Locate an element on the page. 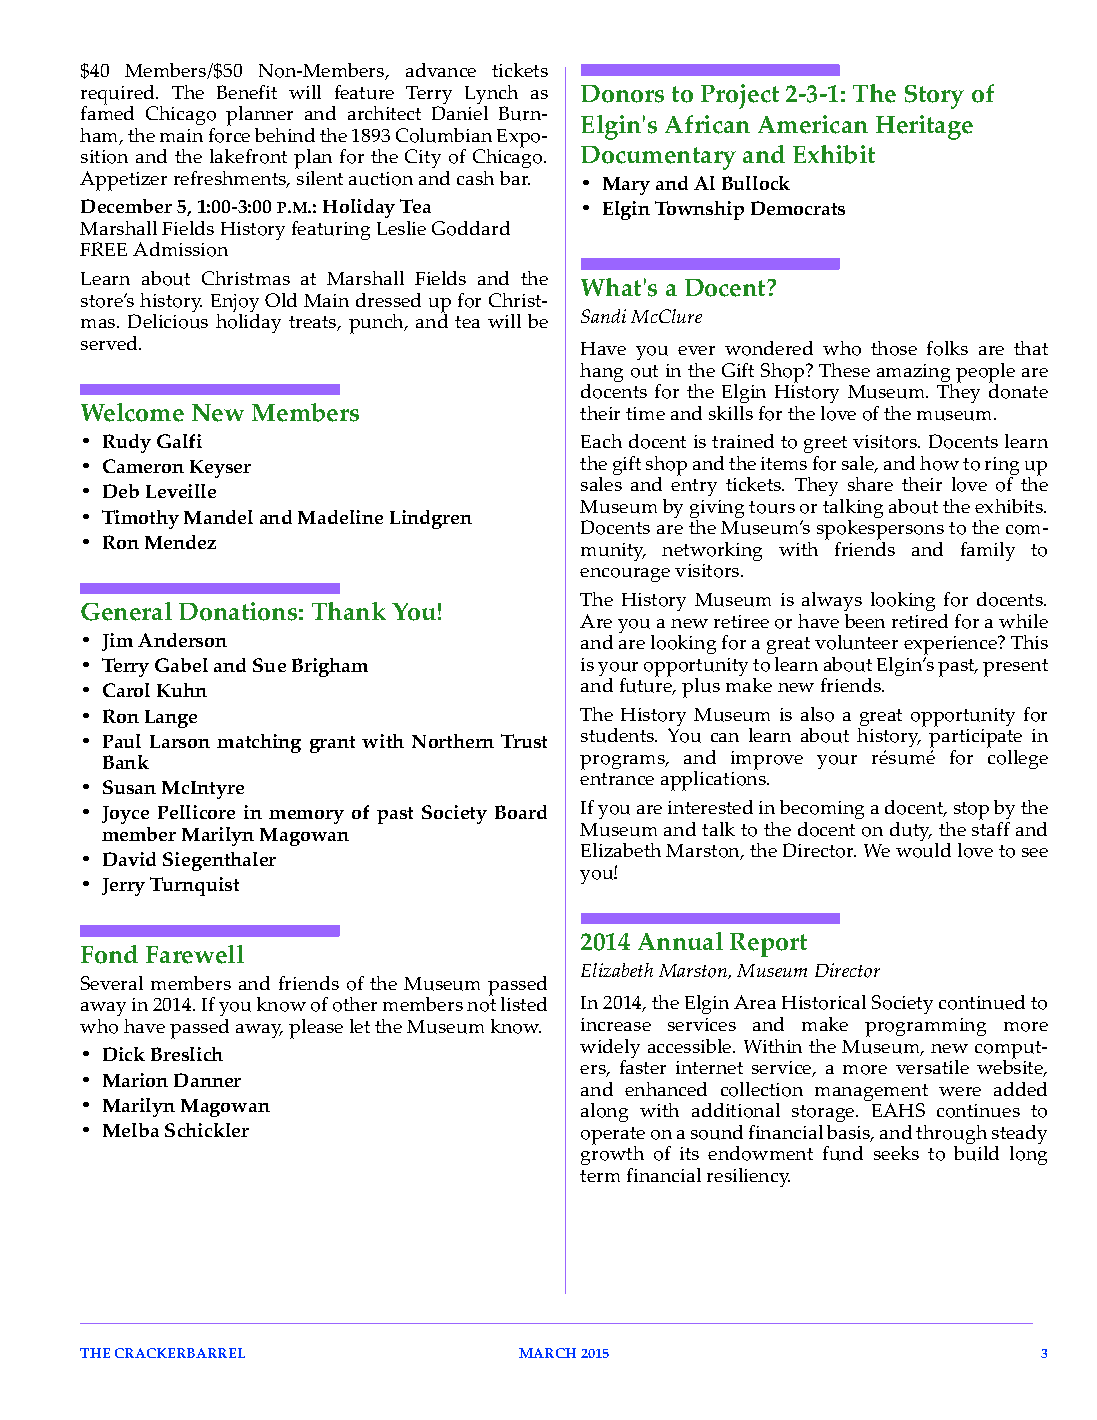  MARCH is located at coordinates (547, 1353).
